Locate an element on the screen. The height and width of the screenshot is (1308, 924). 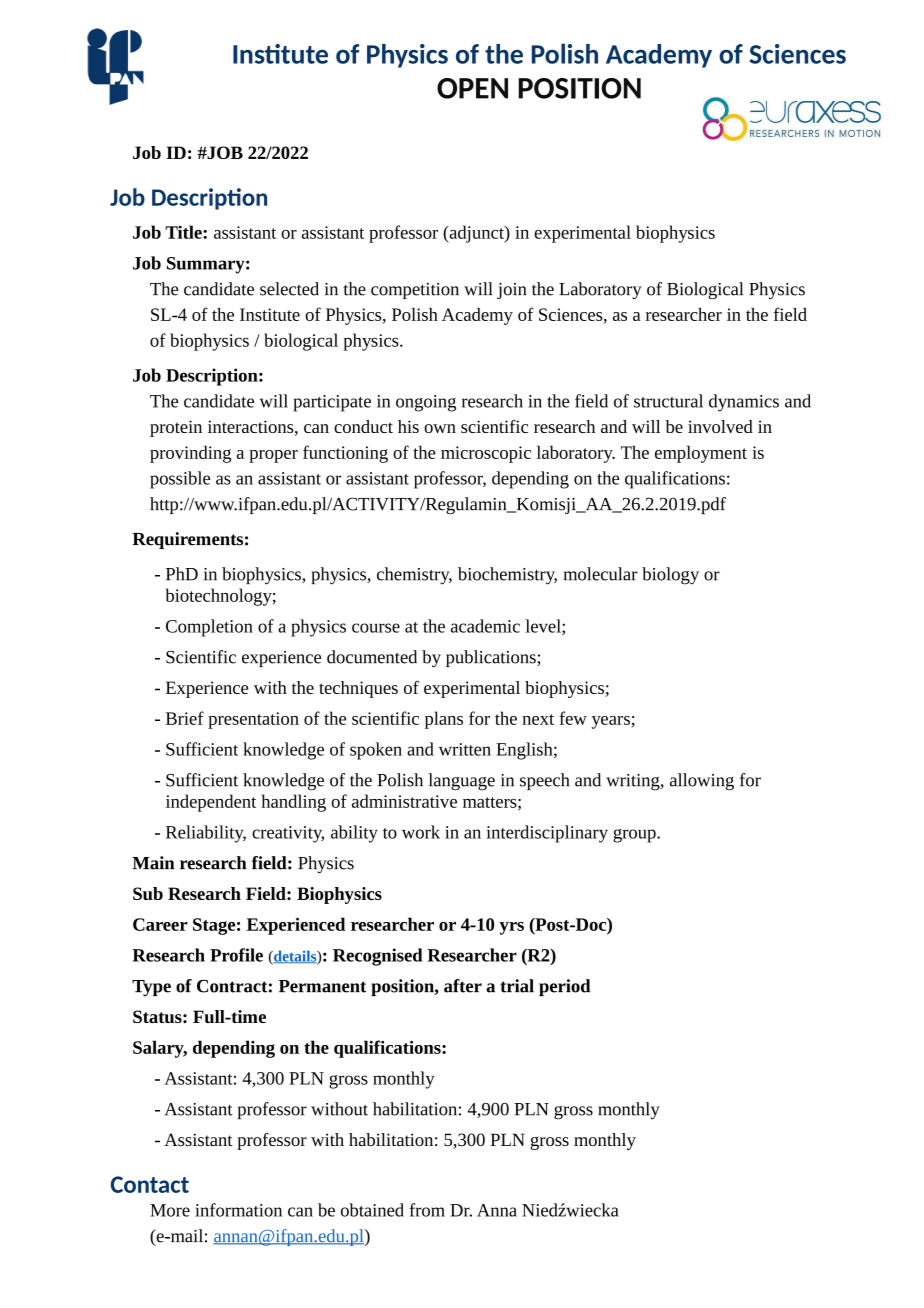
Completion is located at coordinates (209, 628).
